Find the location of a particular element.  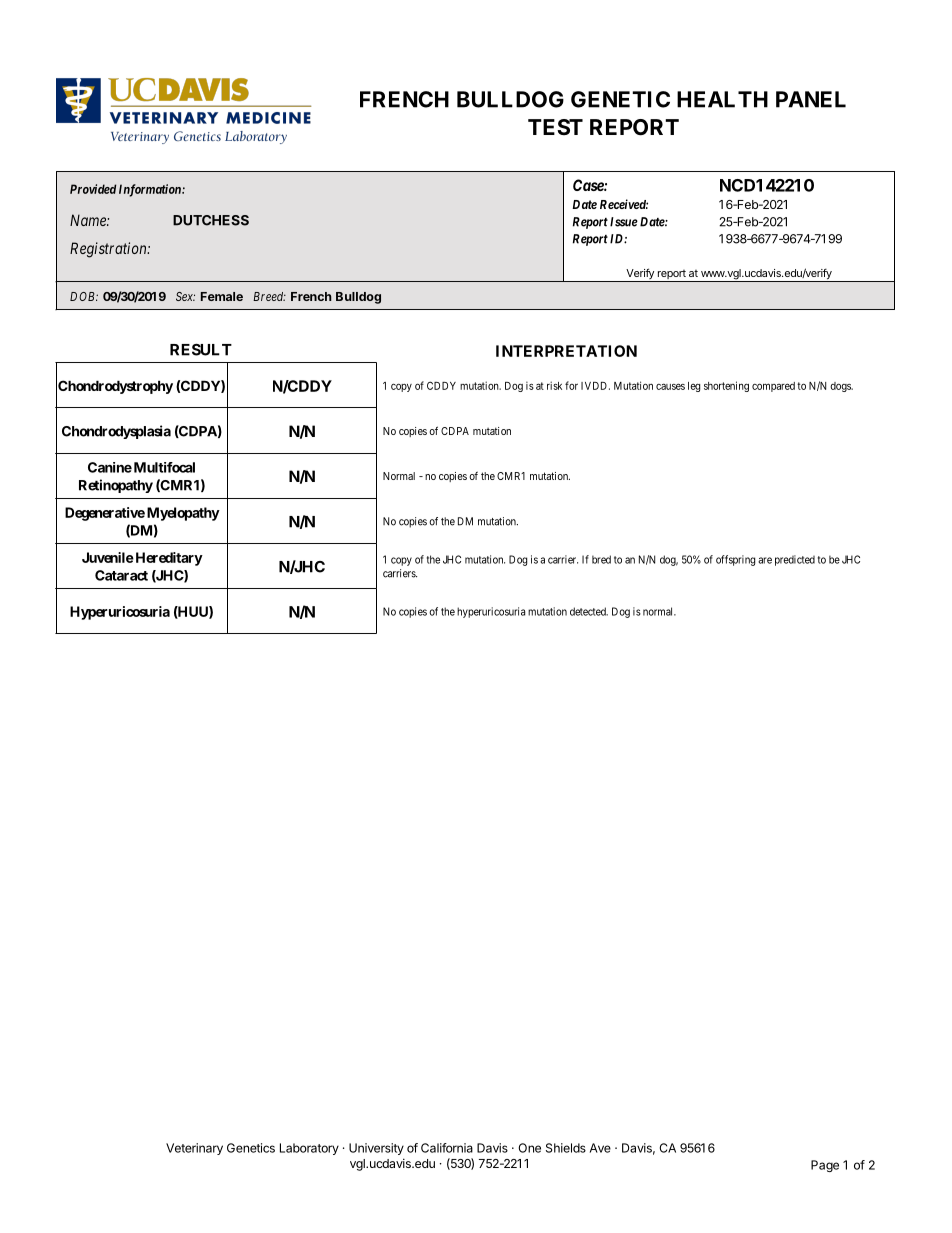

offspring is located at coordinates (735, 560).
